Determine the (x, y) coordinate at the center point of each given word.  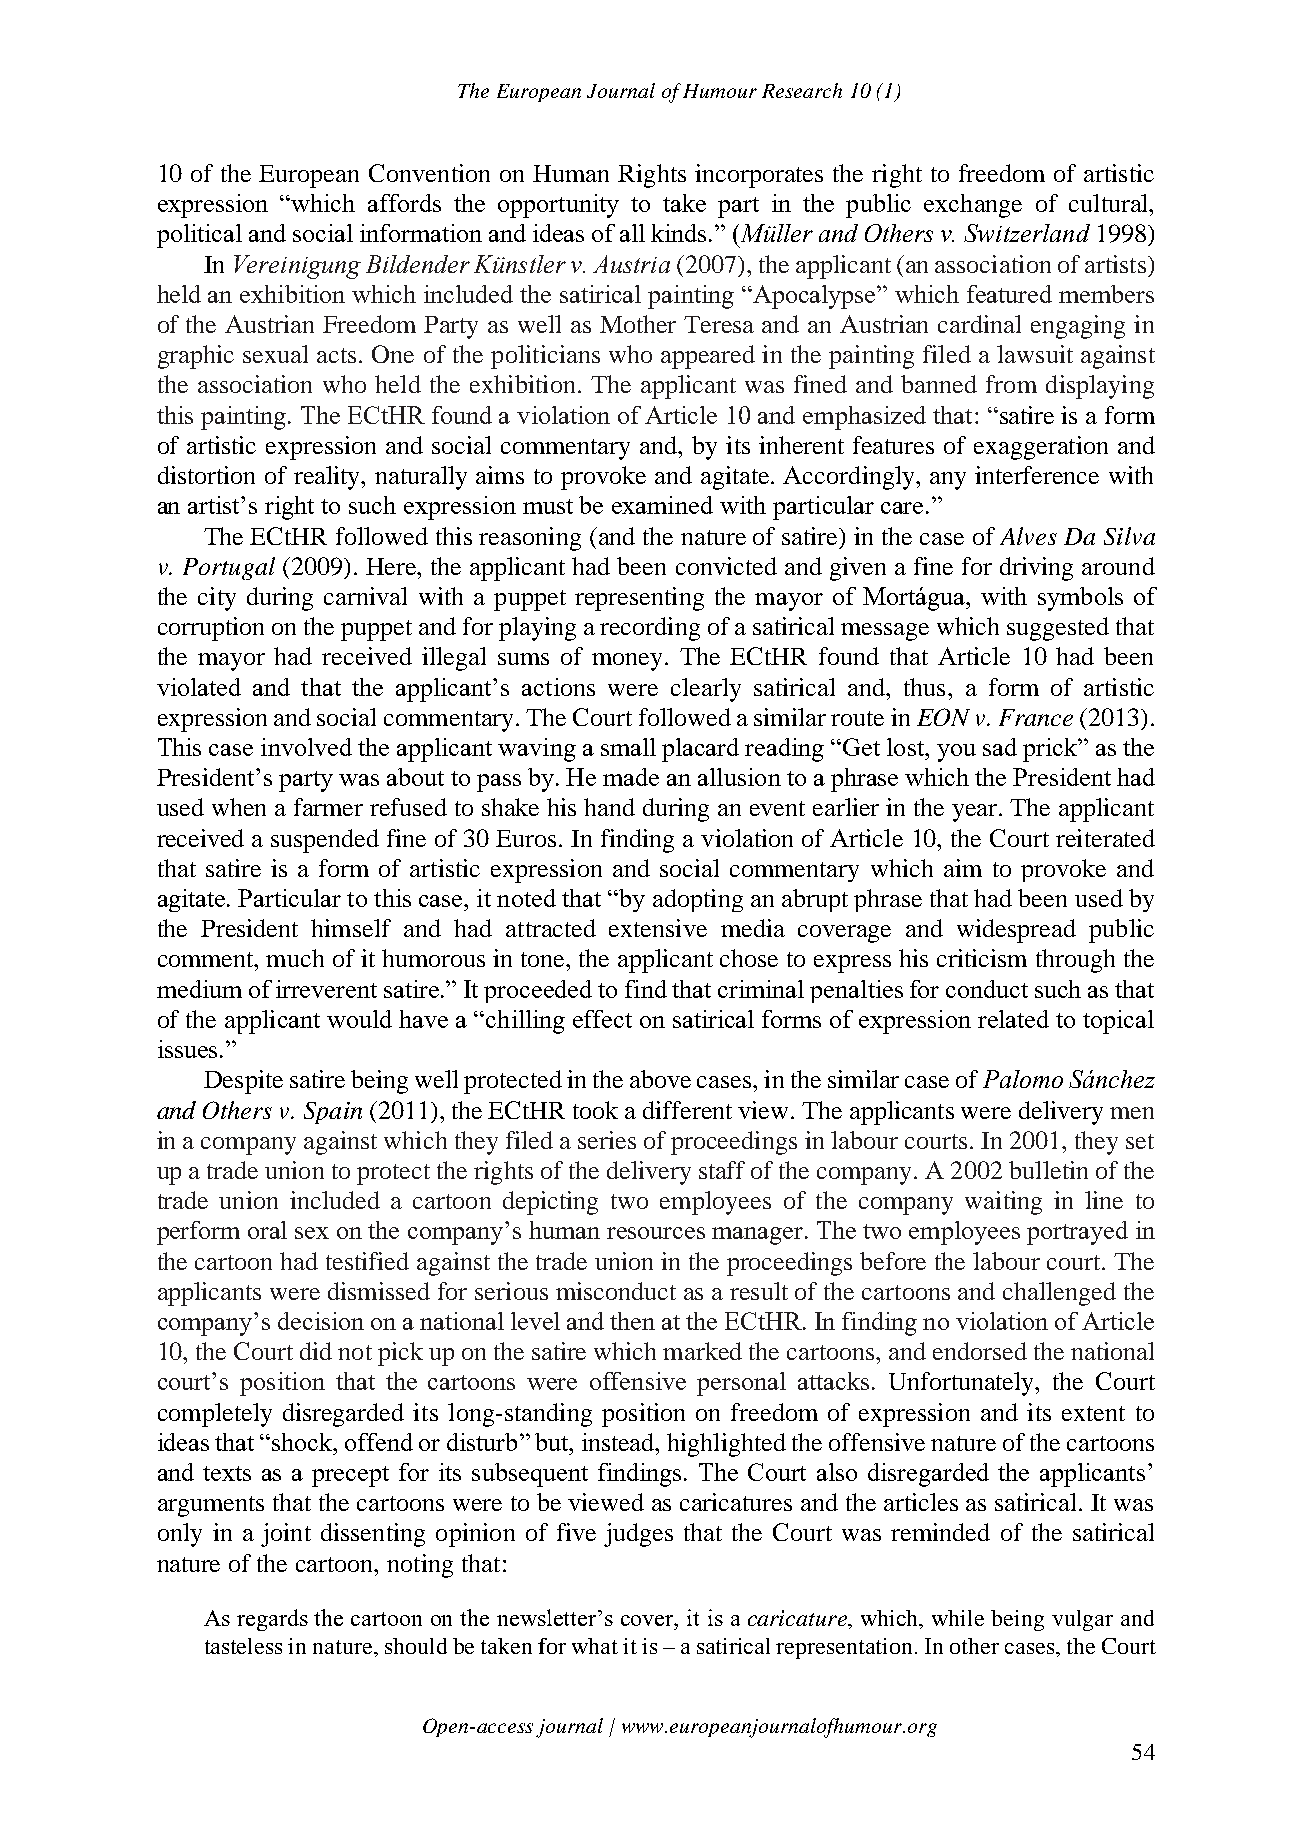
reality (328, 478)
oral (267, 1230)
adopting (698, 900)
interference (1037, 475)
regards (272, 1620)
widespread (1016, 931)
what (595, 1646)
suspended (325, 841)
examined (662, 505)
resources (656, 1233)
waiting (1003, 1203)
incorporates (759, 176)
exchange (973, 206)
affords (404, 203)
